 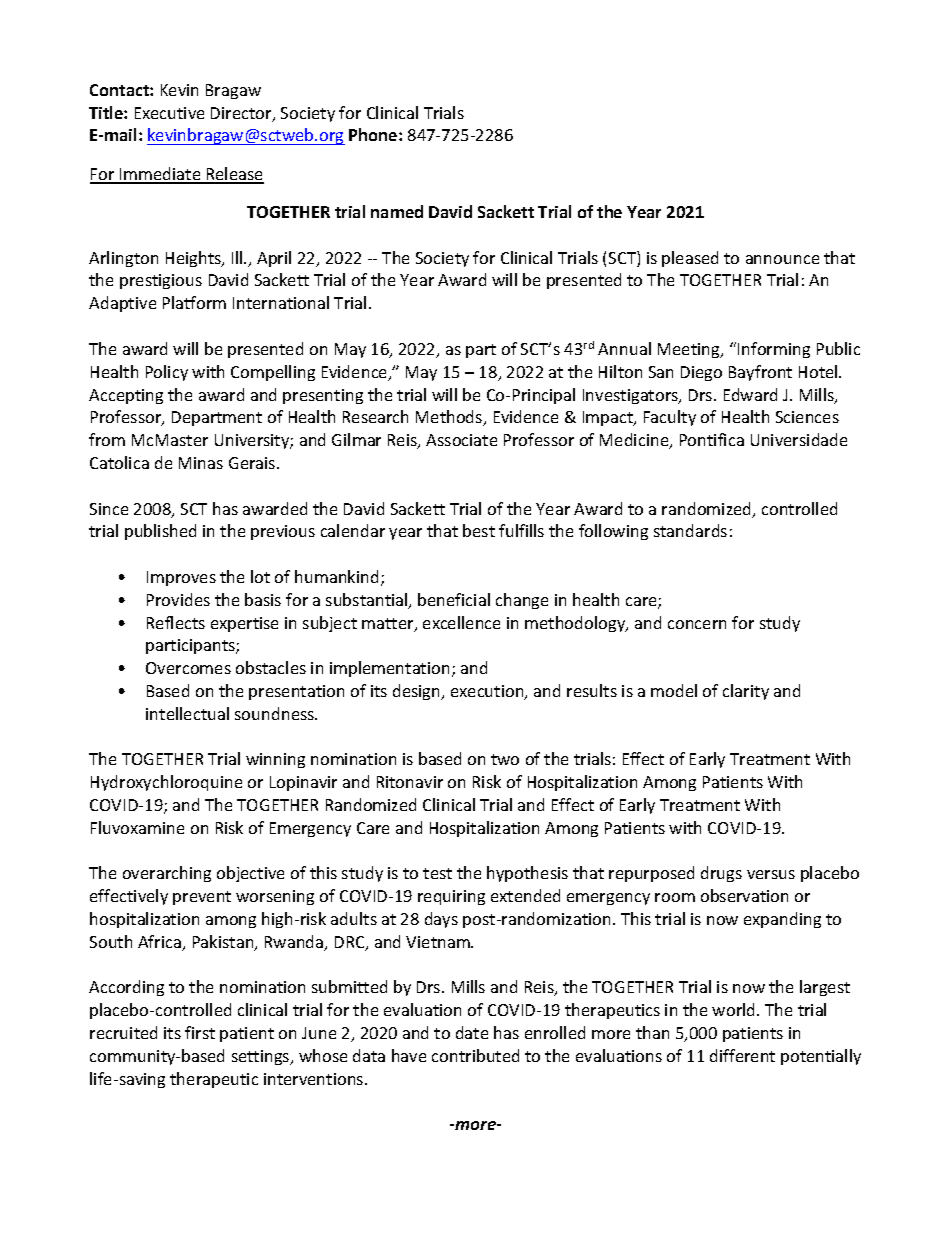 I want to click on Minas, so click(x=201, y=463).
